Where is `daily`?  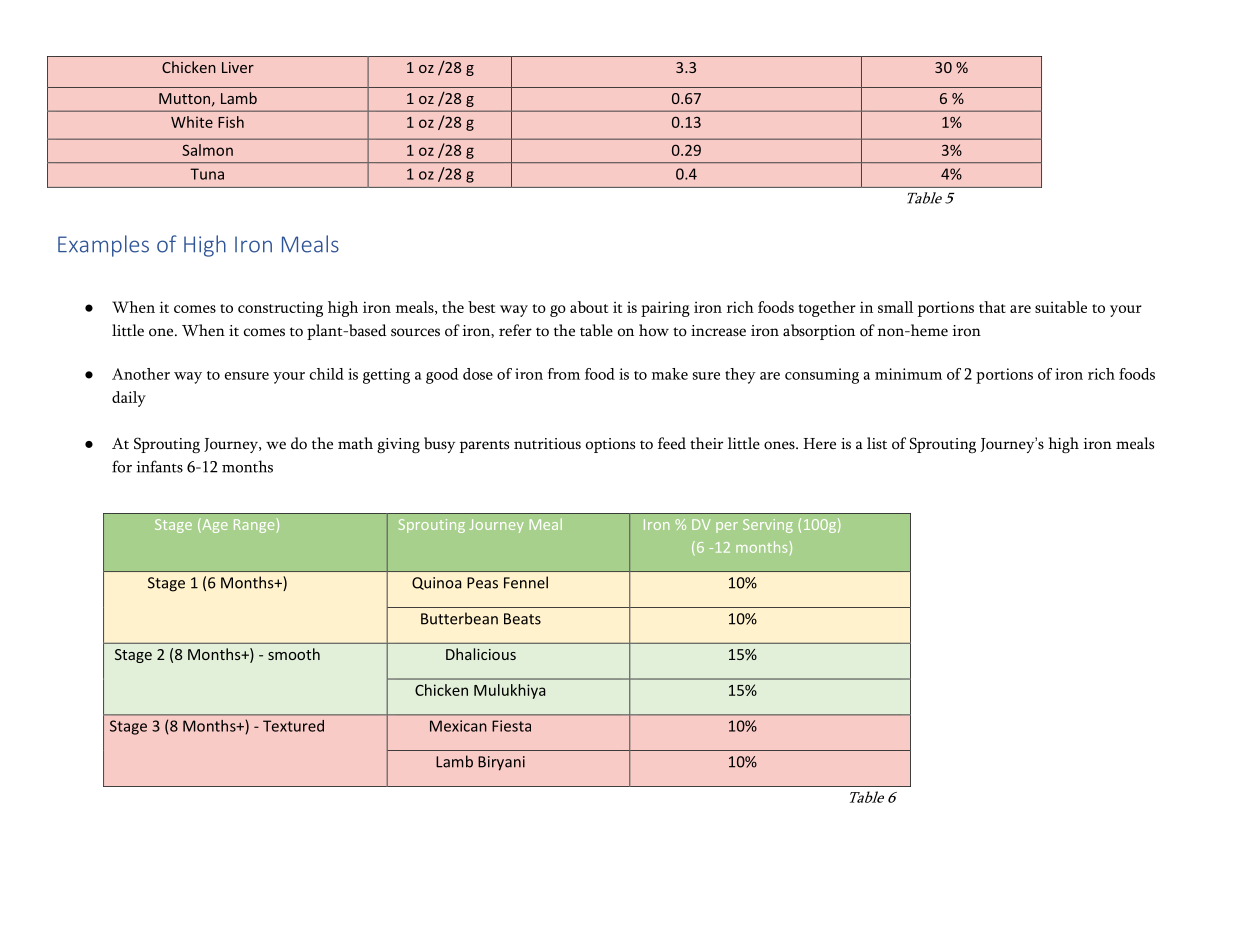 daily is located at coordinates (129, 399).
